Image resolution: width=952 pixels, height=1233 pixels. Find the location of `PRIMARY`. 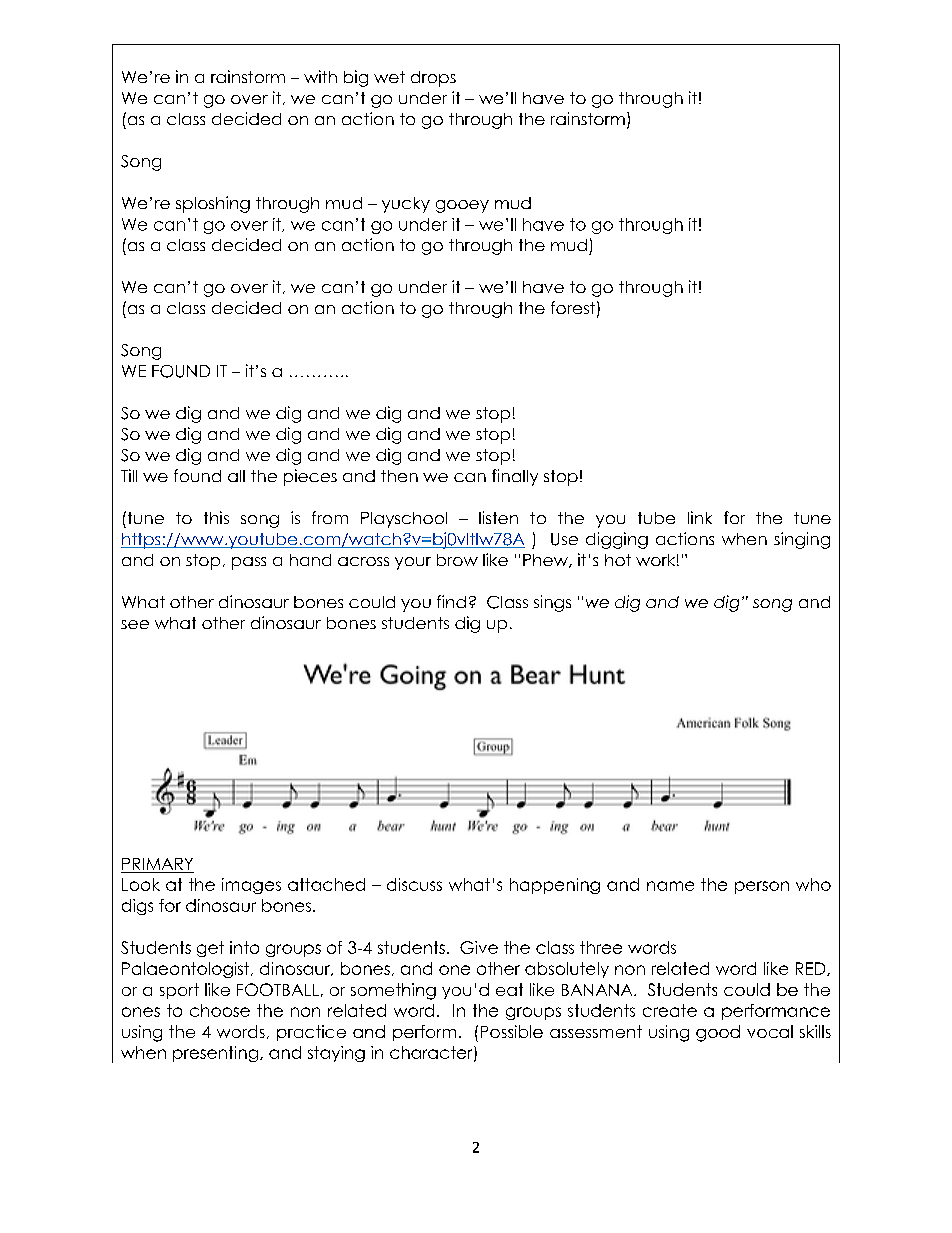

PRIMARY is located at coordinates (157, 864).
